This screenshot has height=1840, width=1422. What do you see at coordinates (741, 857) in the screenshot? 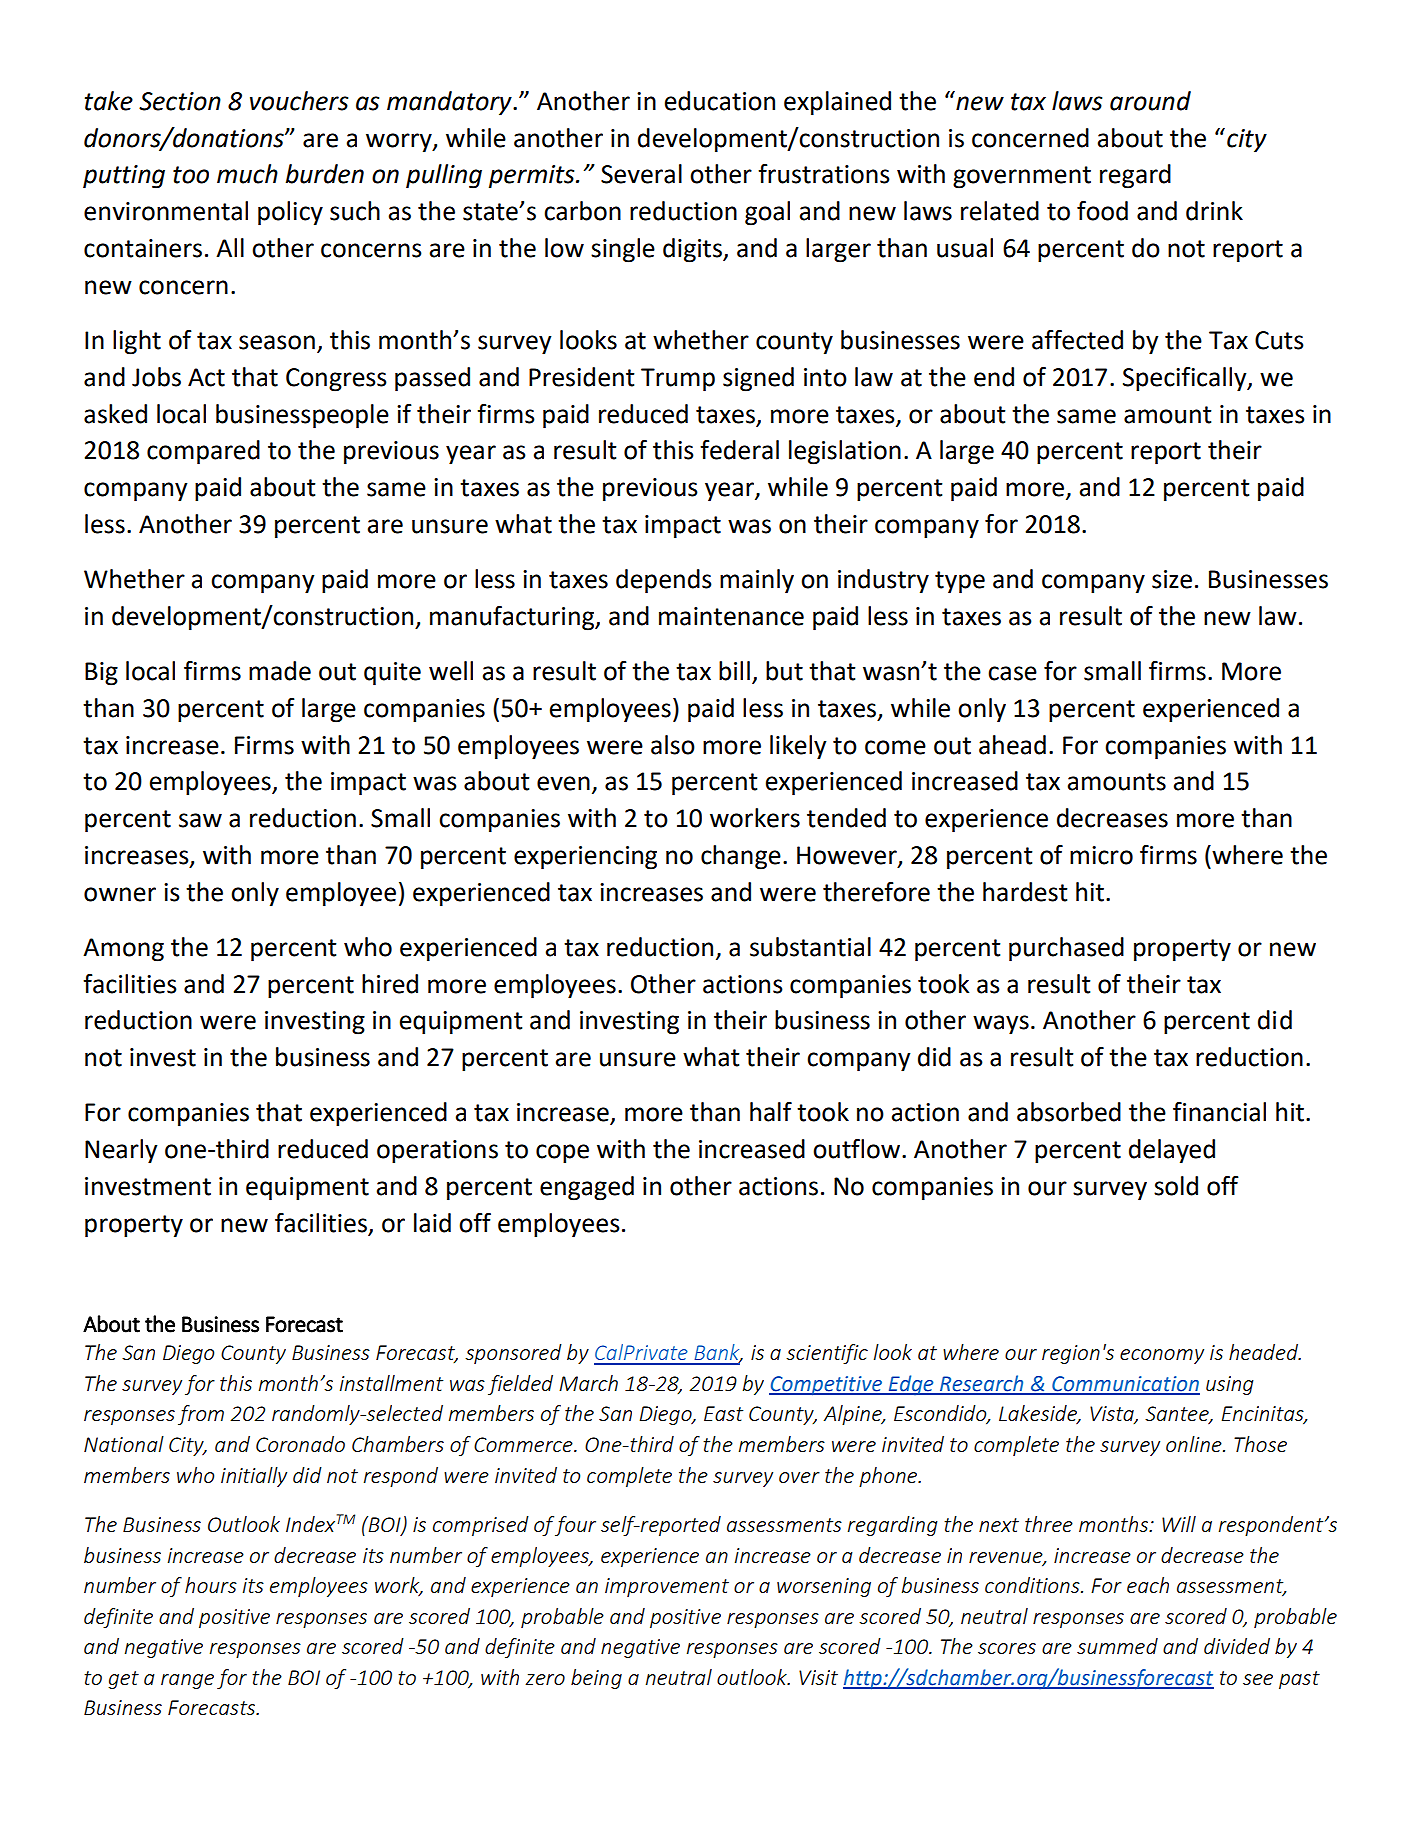
I see `change` at bounding box center [741, 857].
